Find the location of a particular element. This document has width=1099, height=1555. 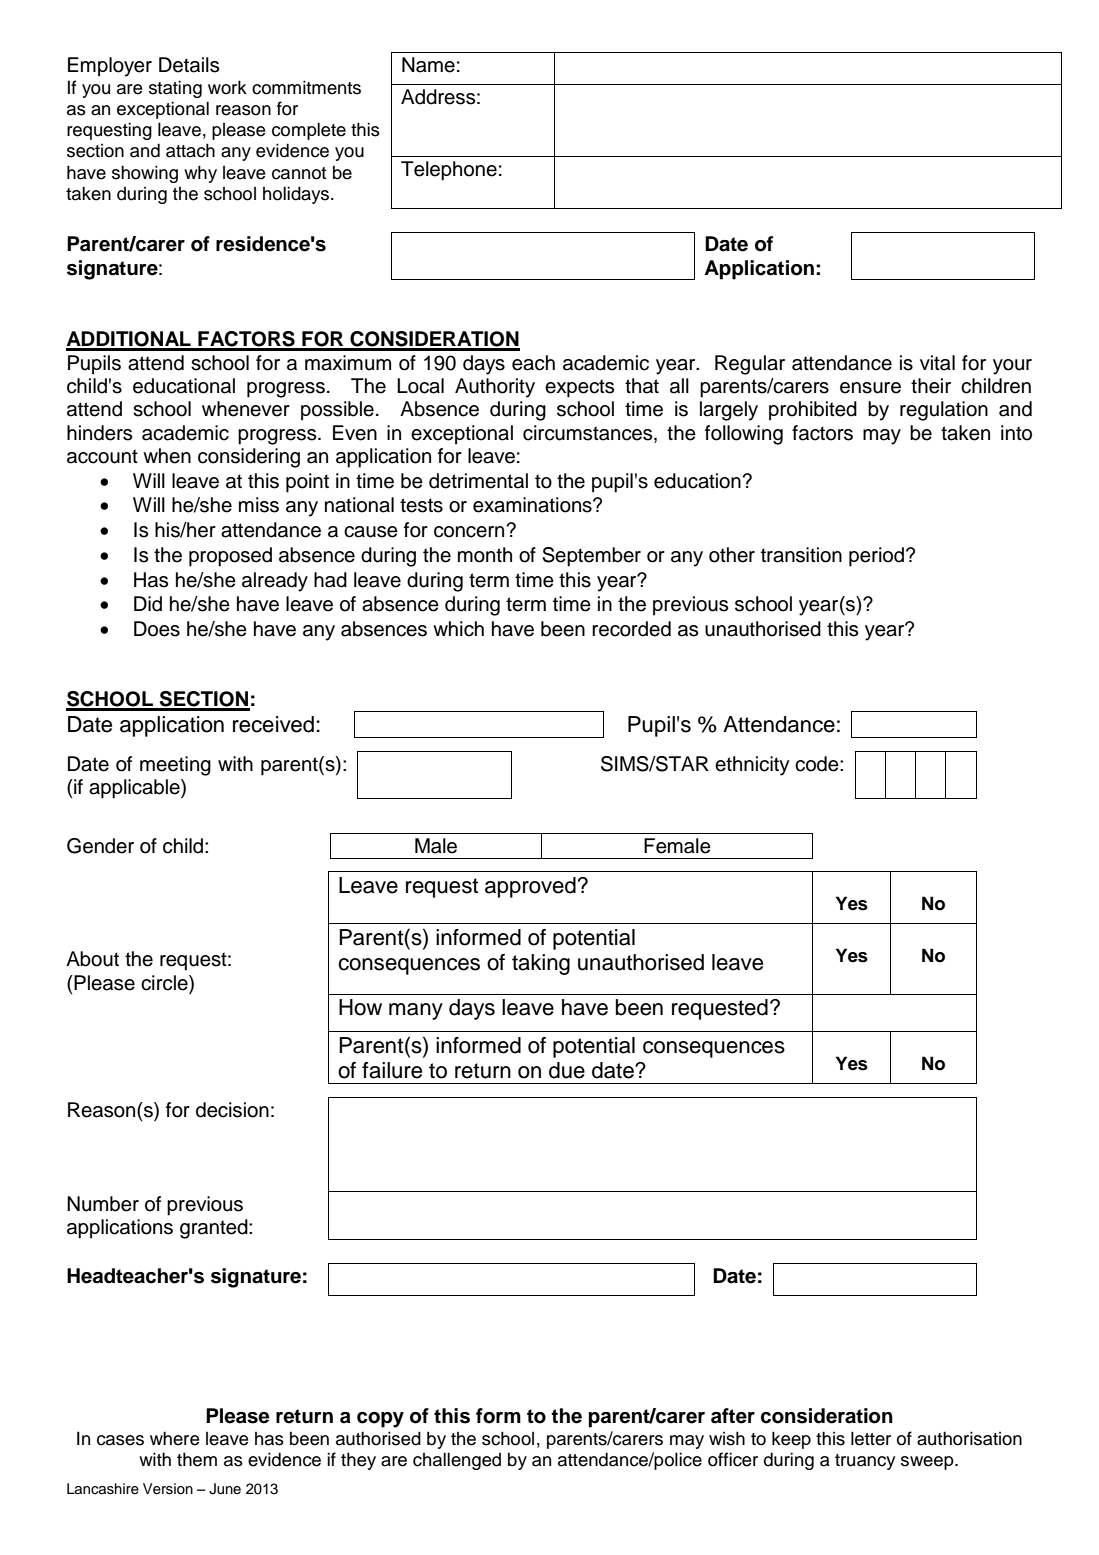

period is located at coordinates (876, 557).
